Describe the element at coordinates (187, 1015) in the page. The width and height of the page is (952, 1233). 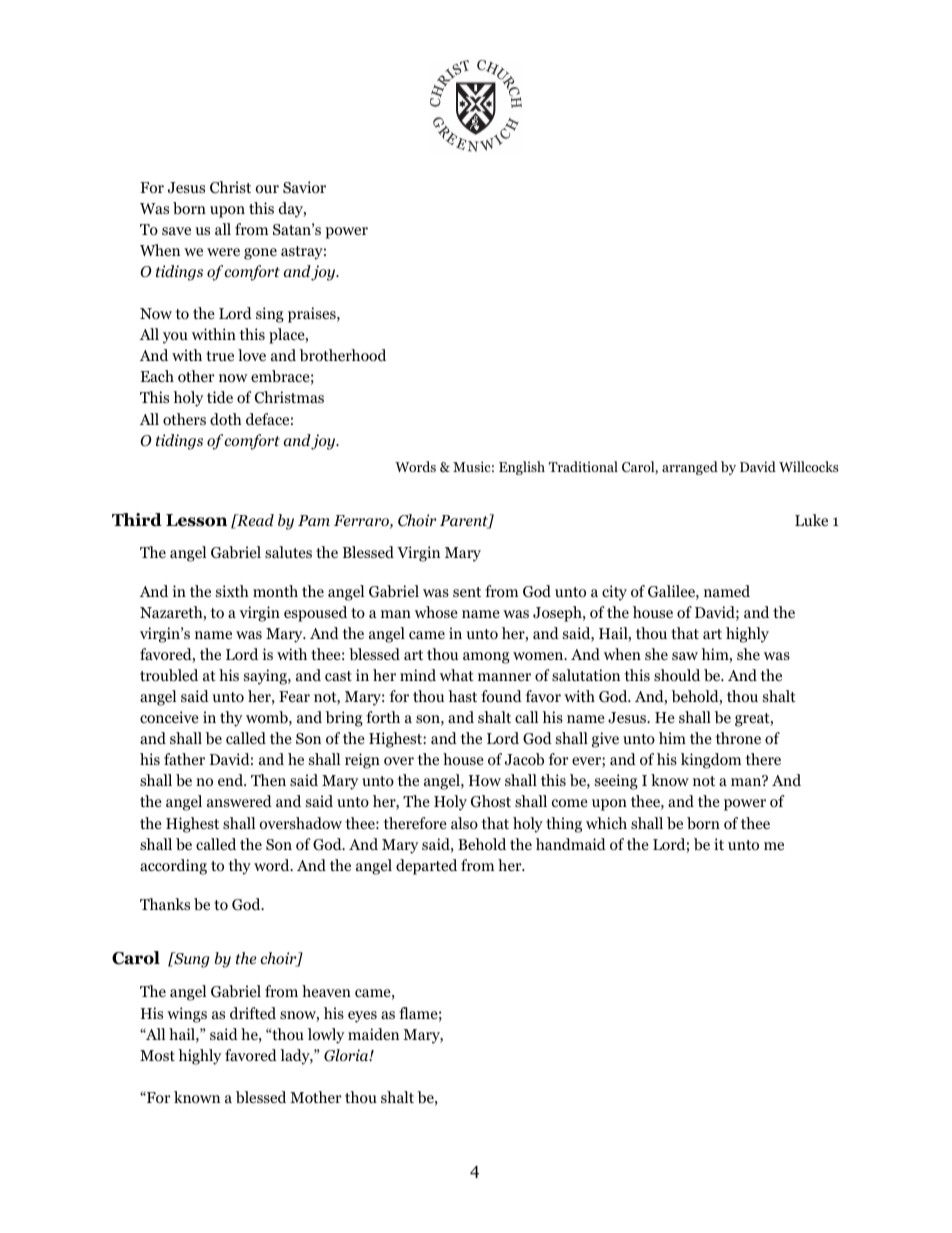
I see `wings` at that location.
